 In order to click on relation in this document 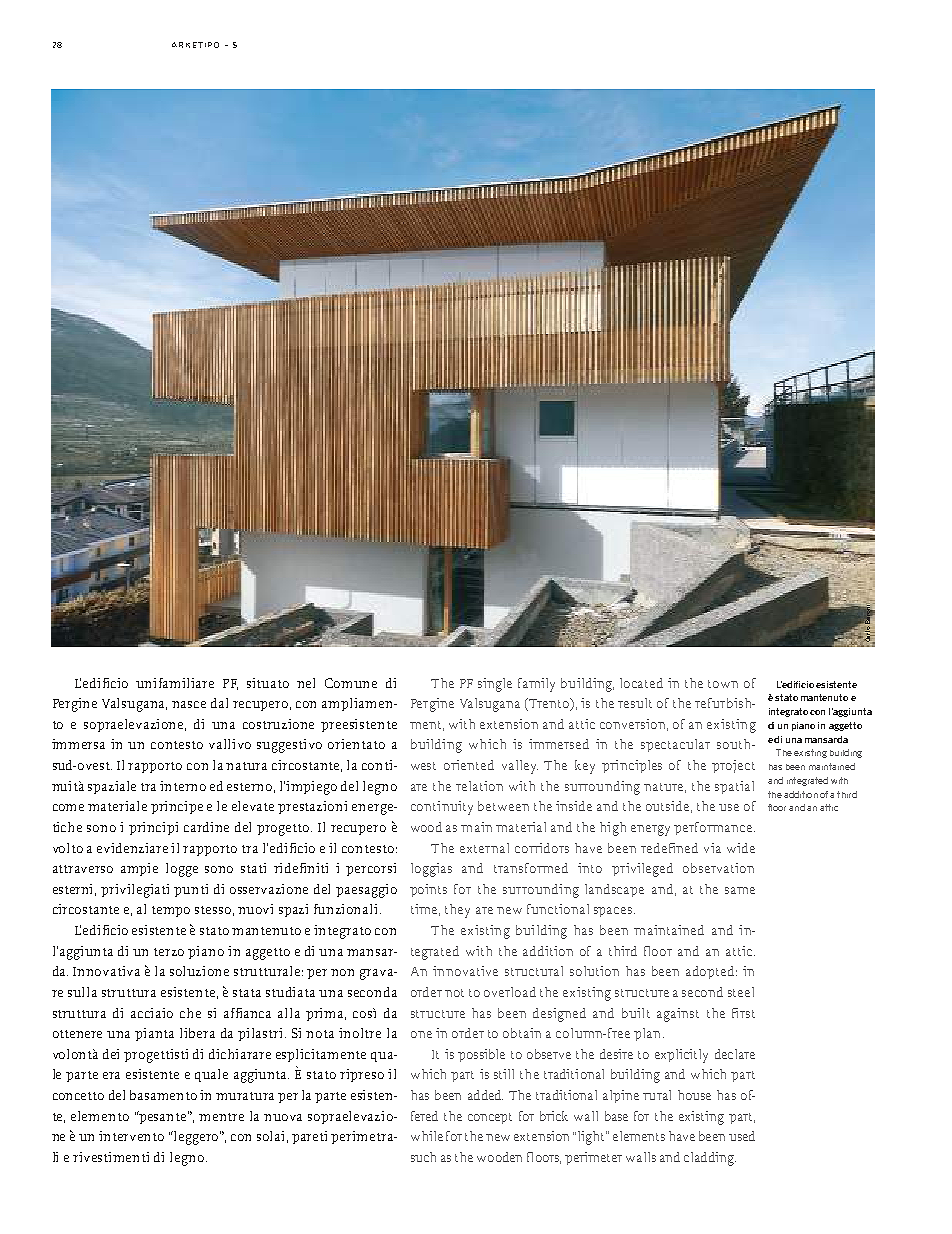, I will do `click(479, 786)`.
